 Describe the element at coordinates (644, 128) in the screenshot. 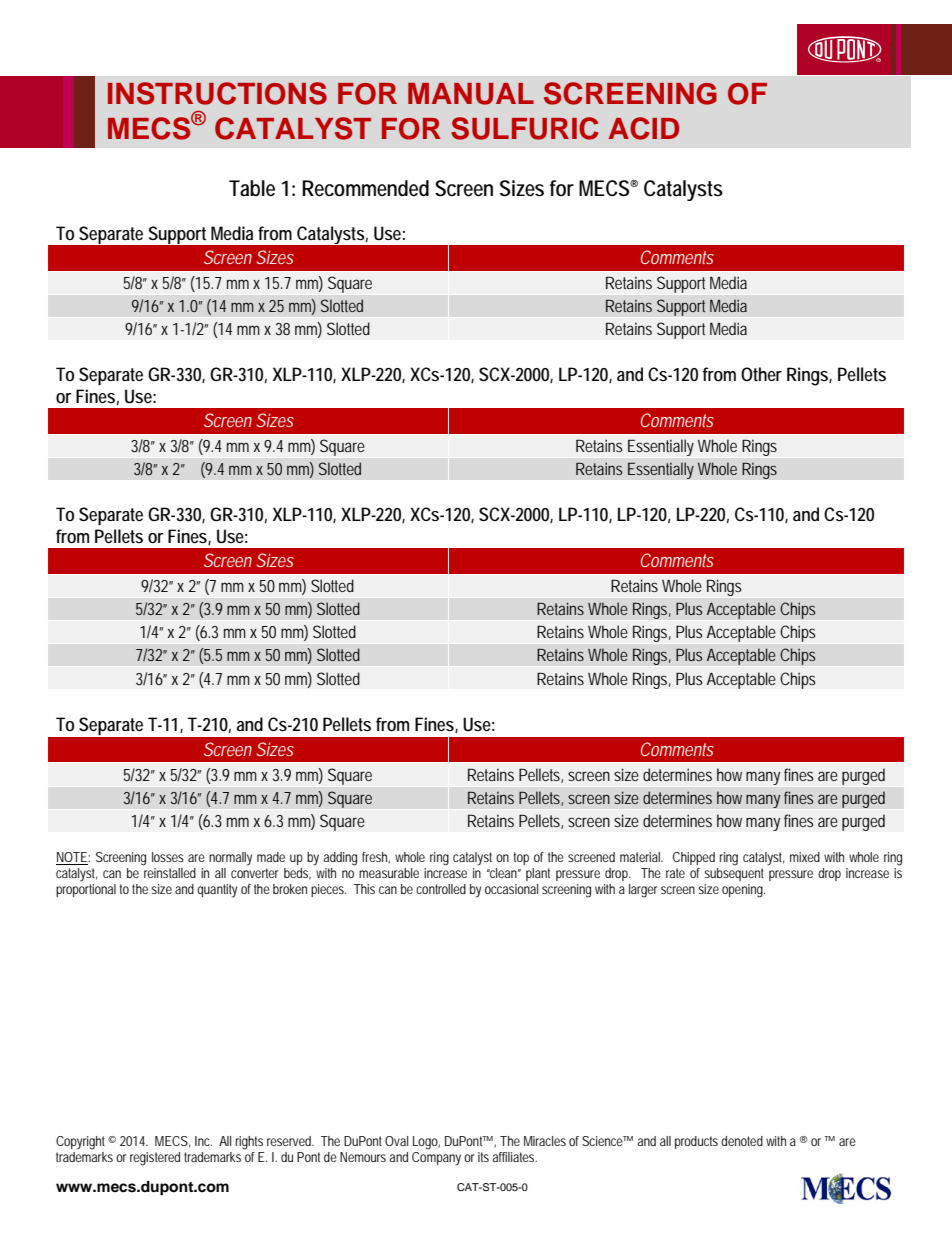

I see `ACID` at that location.
